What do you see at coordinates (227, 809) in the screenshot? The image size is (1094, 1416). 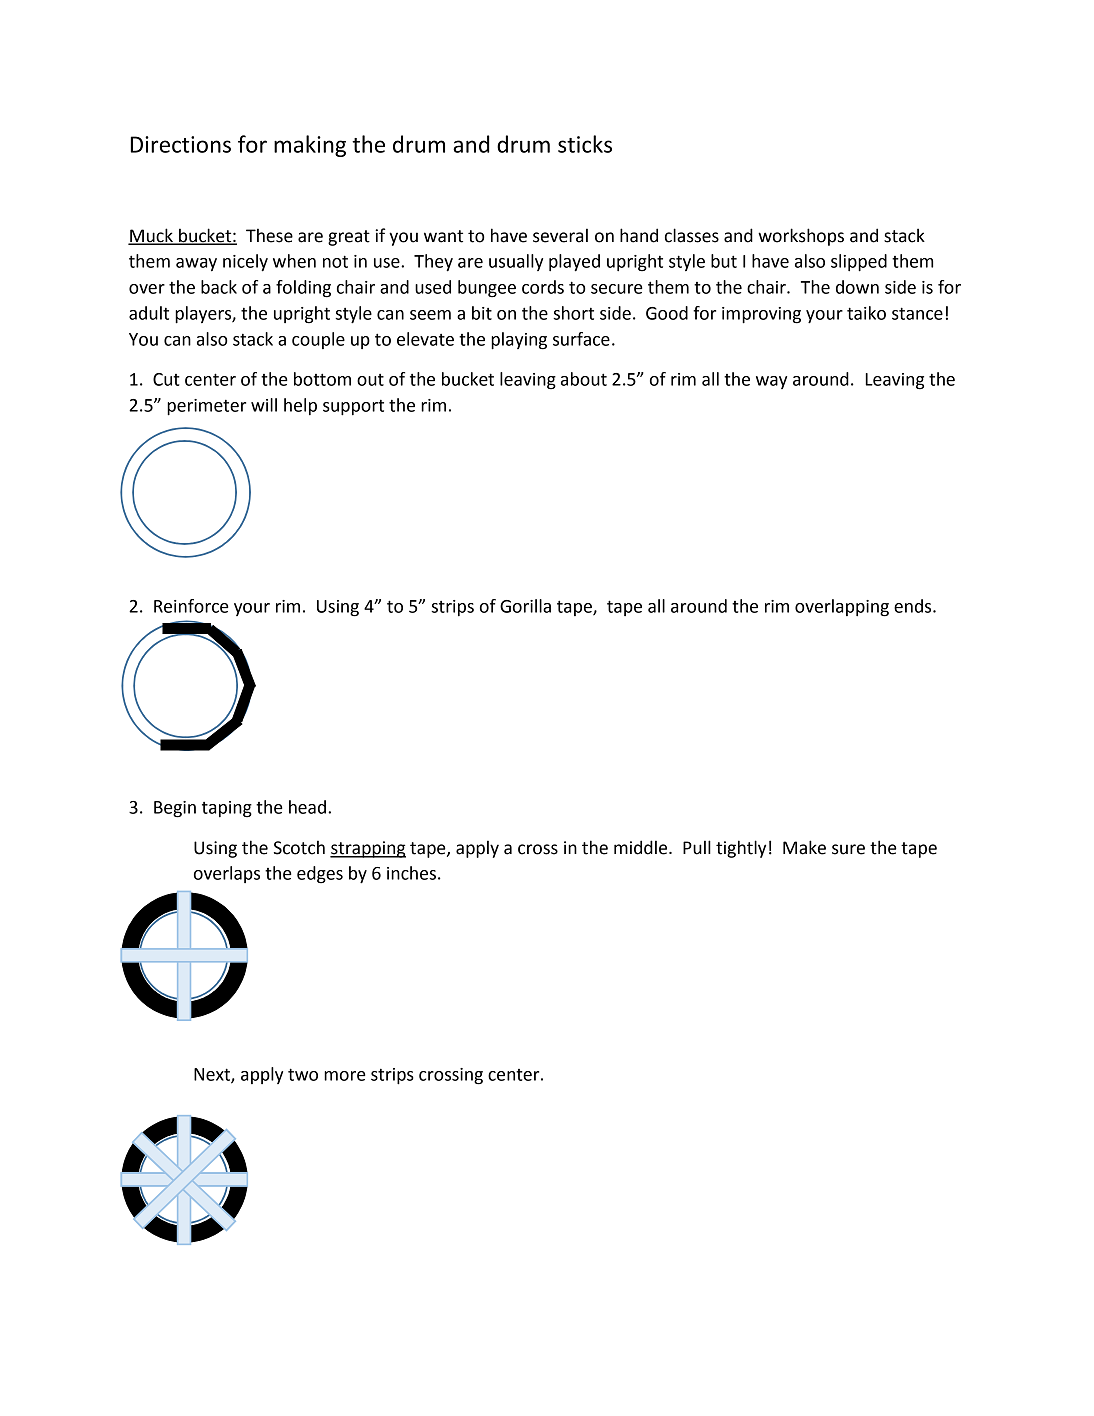 I see `taping` at bounding box center [227, 809].
